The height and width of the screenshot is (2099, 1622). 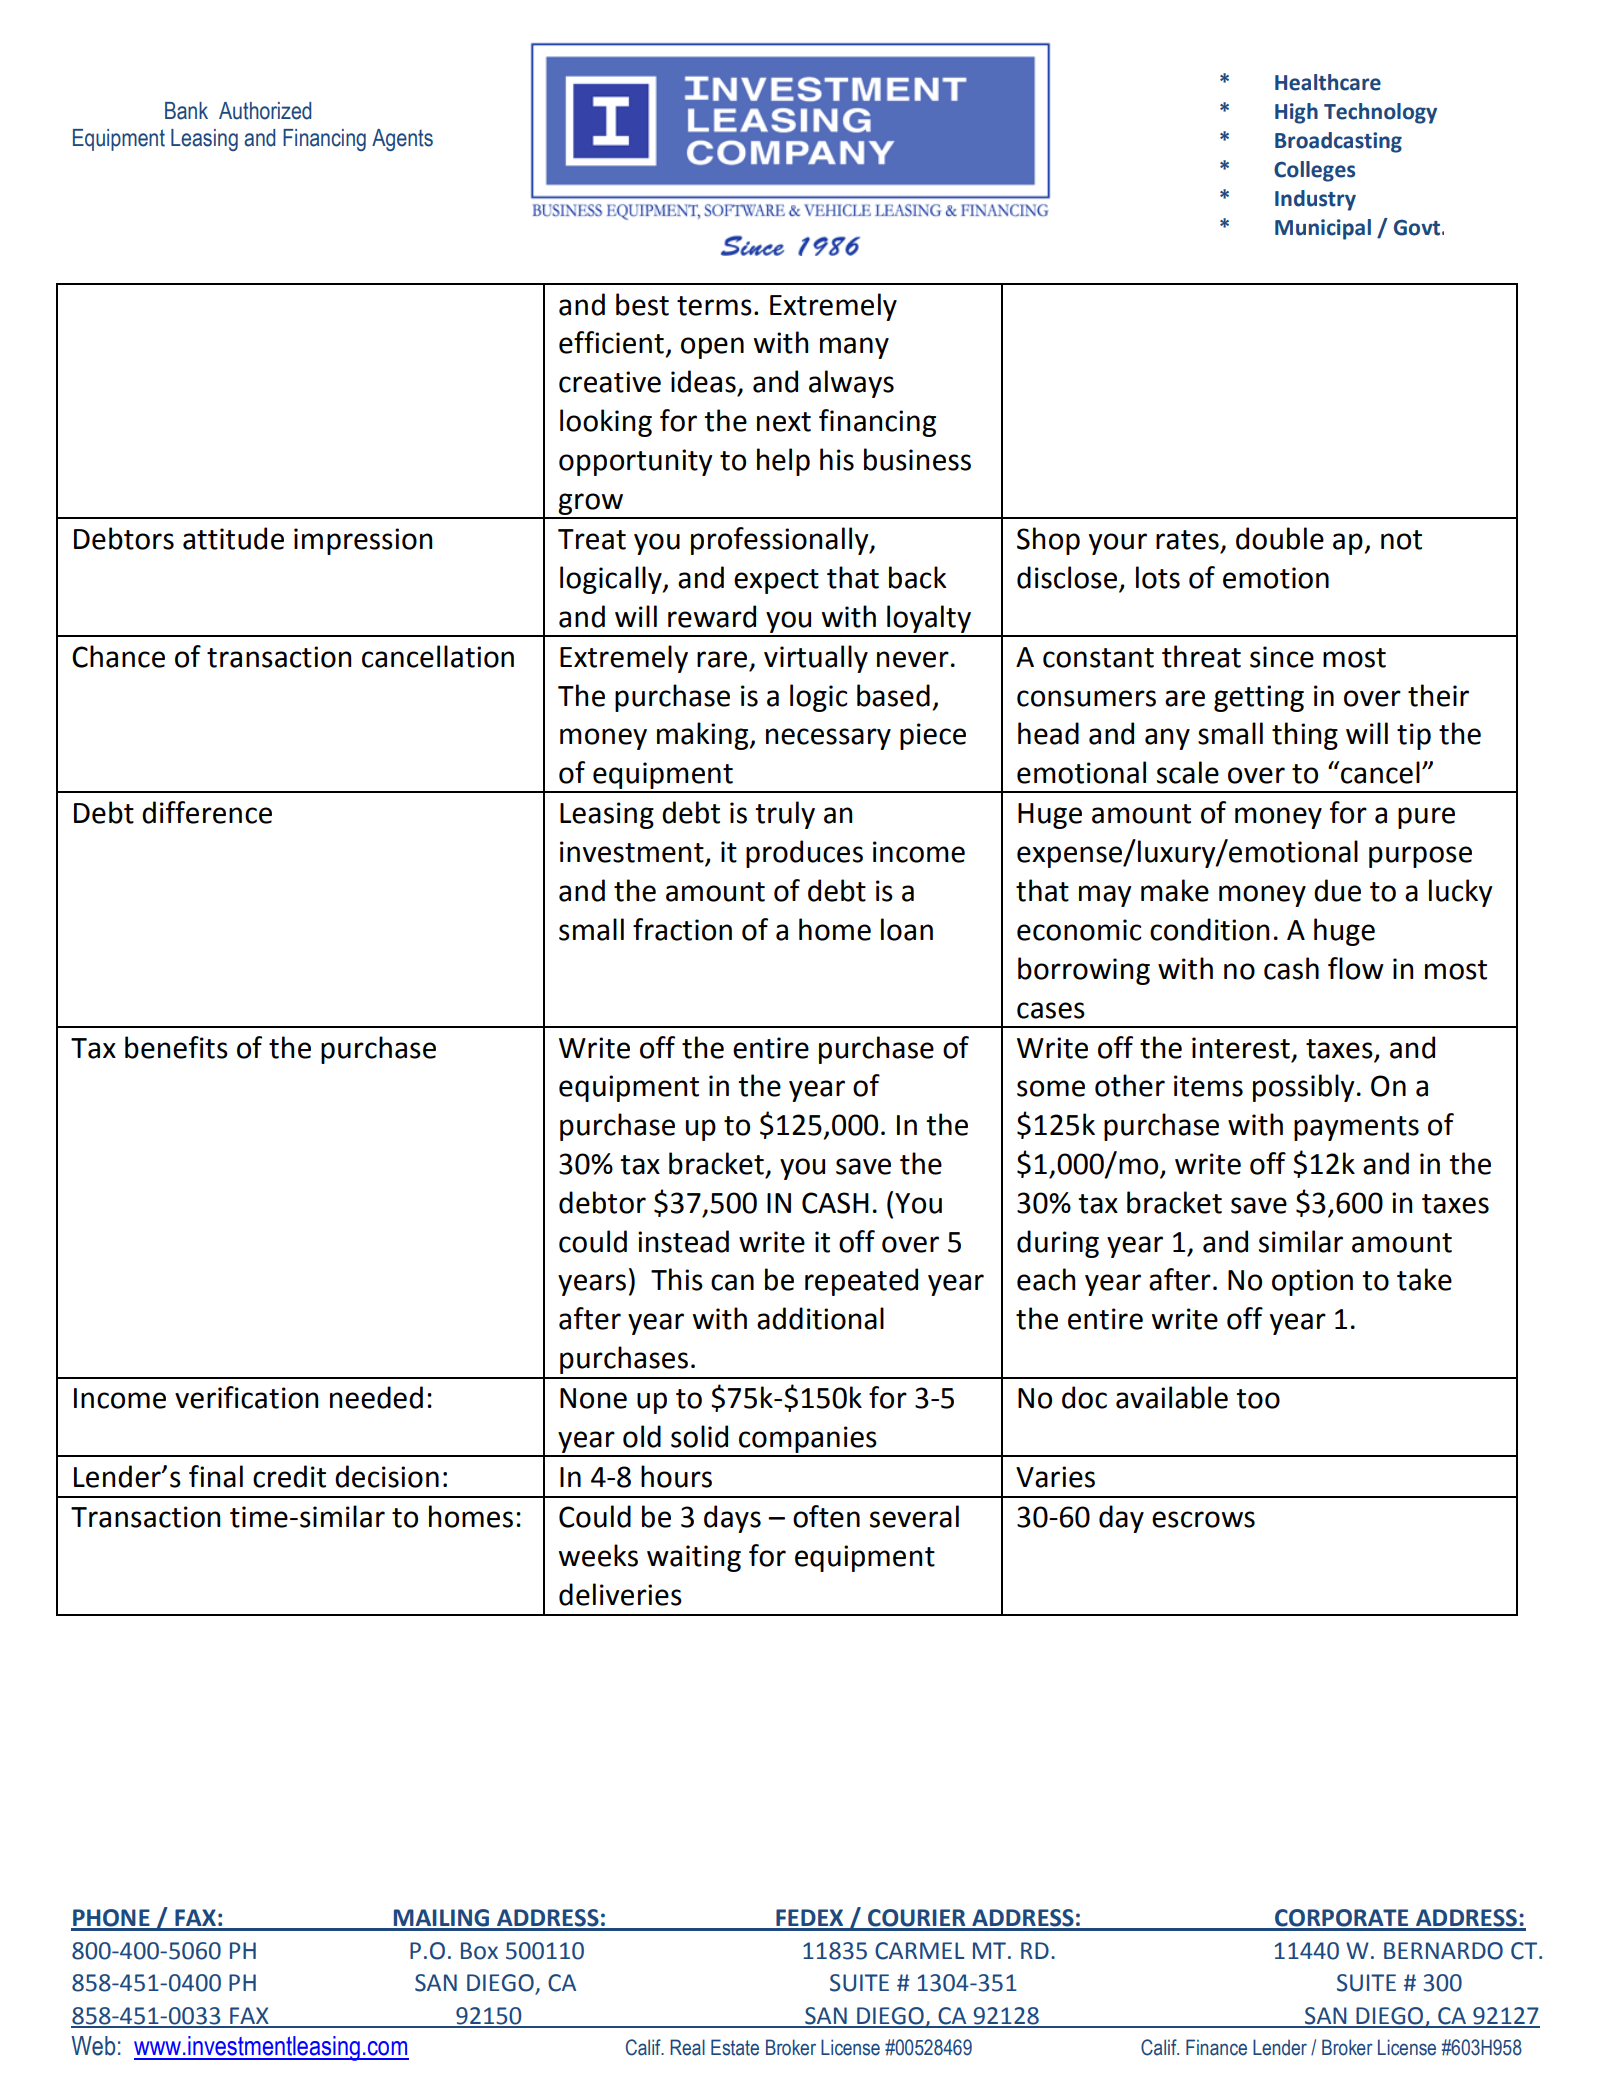 What do you see at coordinates (804, 854) in the screenshot?
I see `produces` at bounding box center [804, 854].
